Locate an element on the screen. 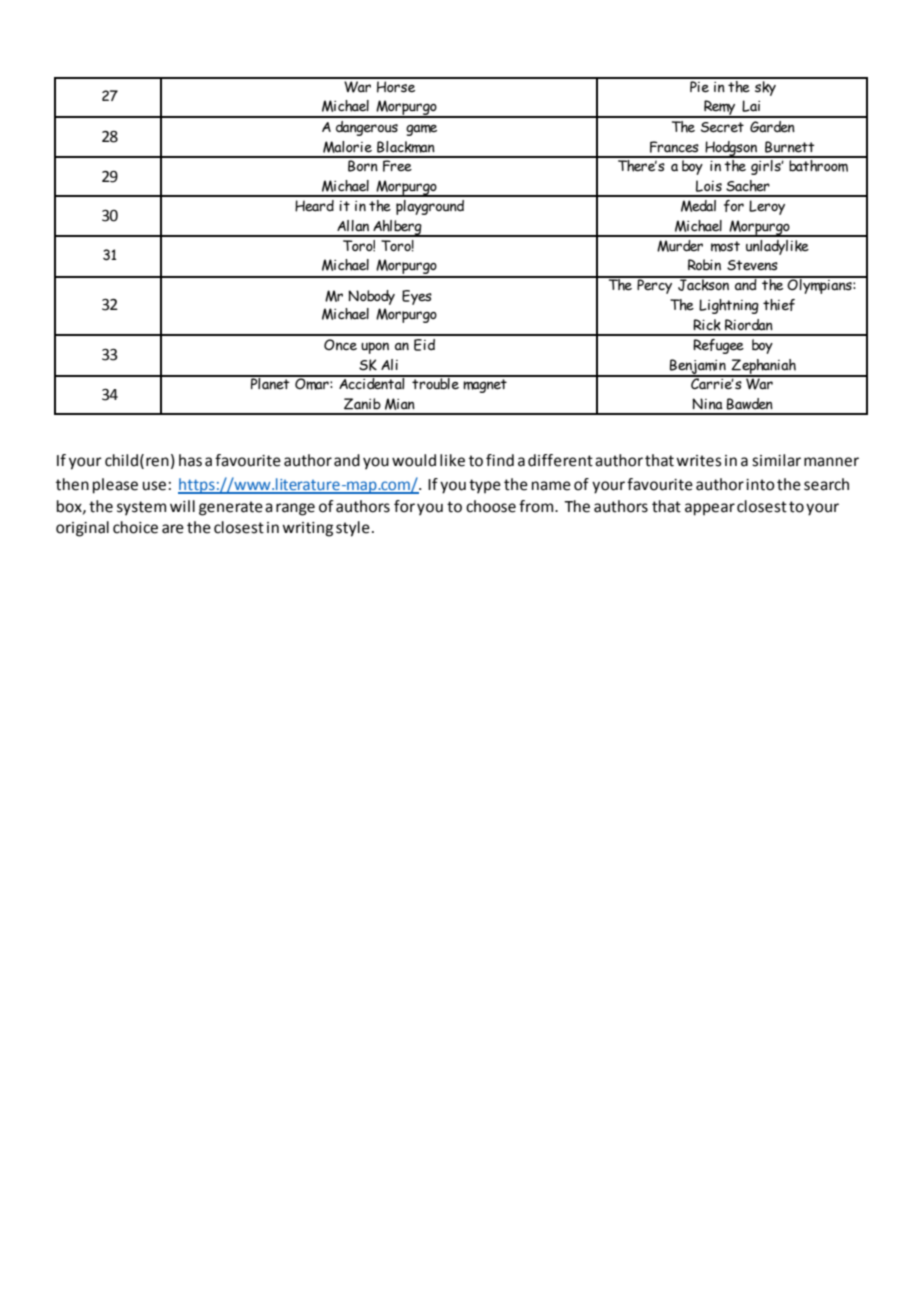  Malorie is located at coordinates (347, 147).
